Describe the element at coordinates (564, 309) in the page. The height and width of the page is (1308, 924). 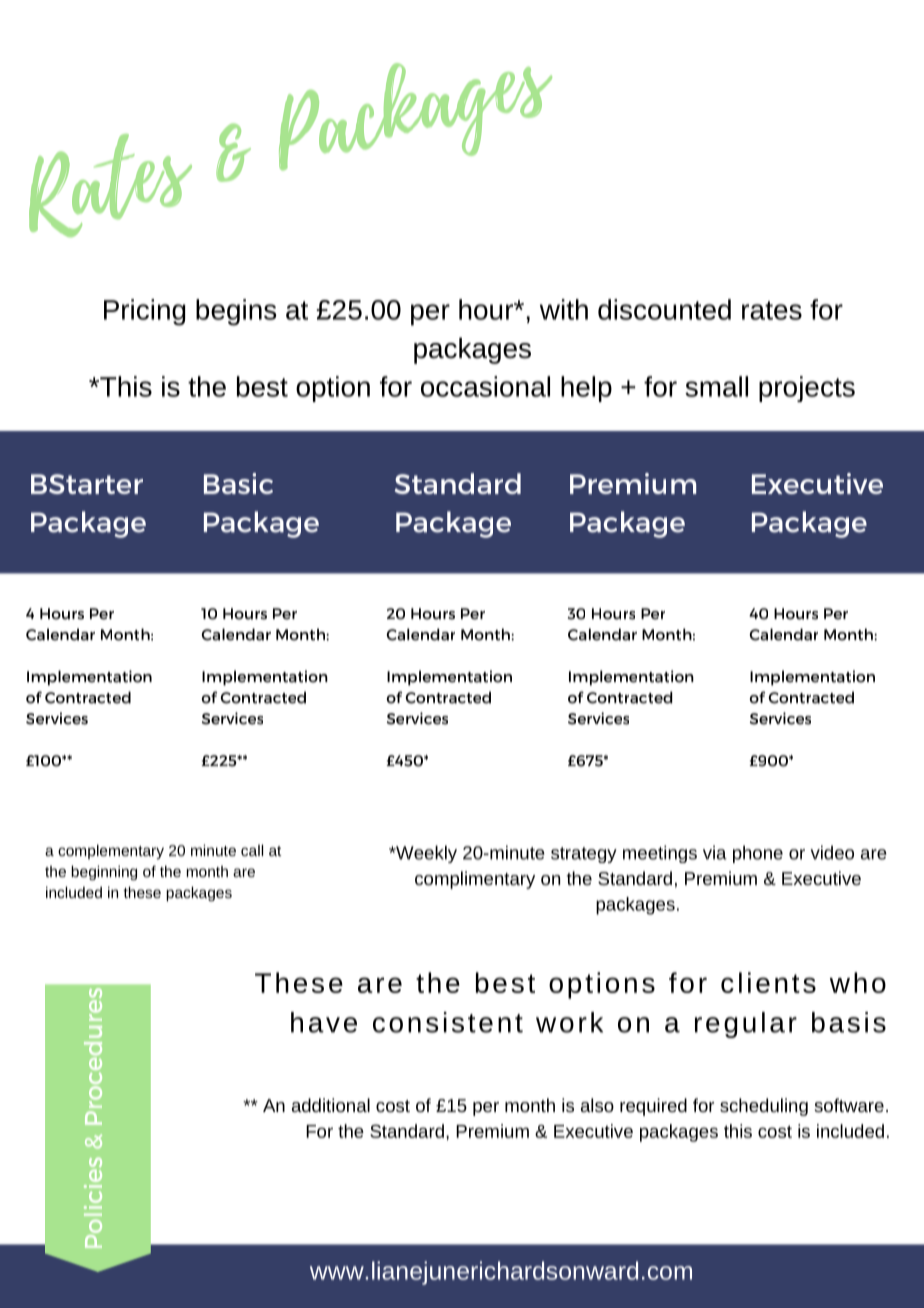
I see `with` at that location.
